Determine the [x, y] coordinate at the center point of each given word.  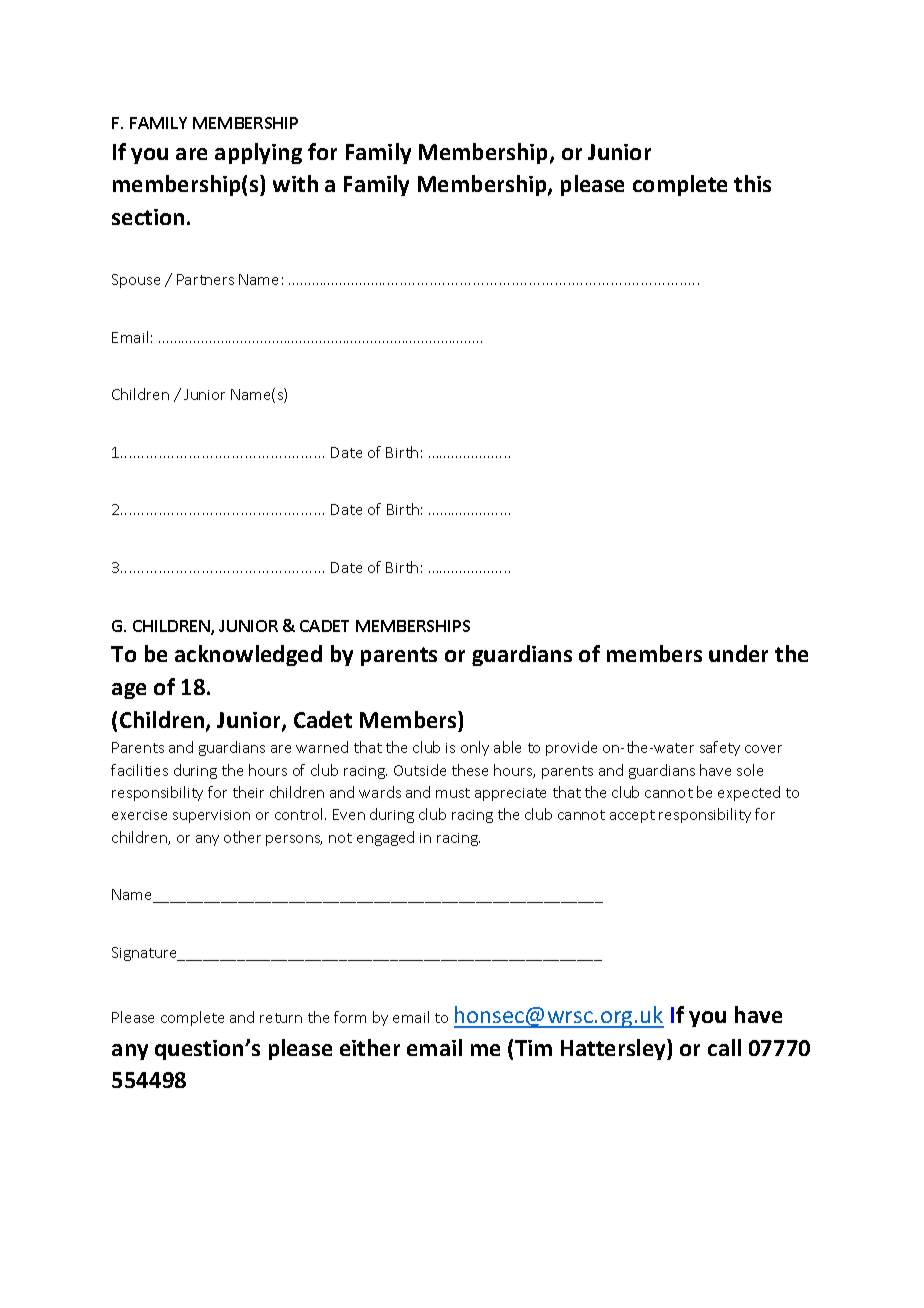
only [475, 748]
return [281, 1018]
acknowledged [248, 655]
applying [258, 153]
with [295, 183]
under [738, 653]
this [752, 183]
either [370, 1047]
